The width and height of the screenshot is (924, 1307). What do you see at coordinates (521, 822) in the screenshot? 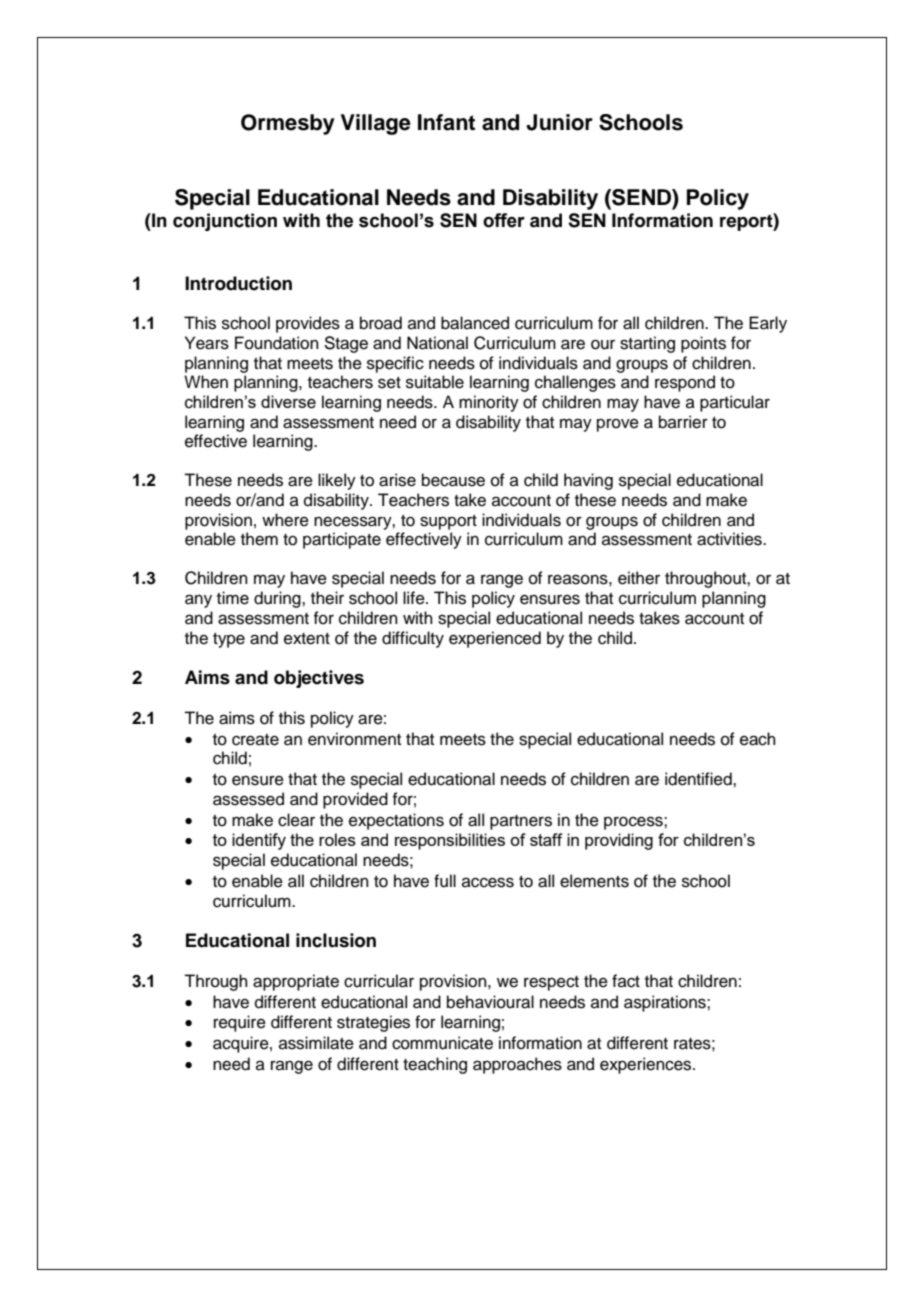
I see `partners` at bounding box center [521, 822].
